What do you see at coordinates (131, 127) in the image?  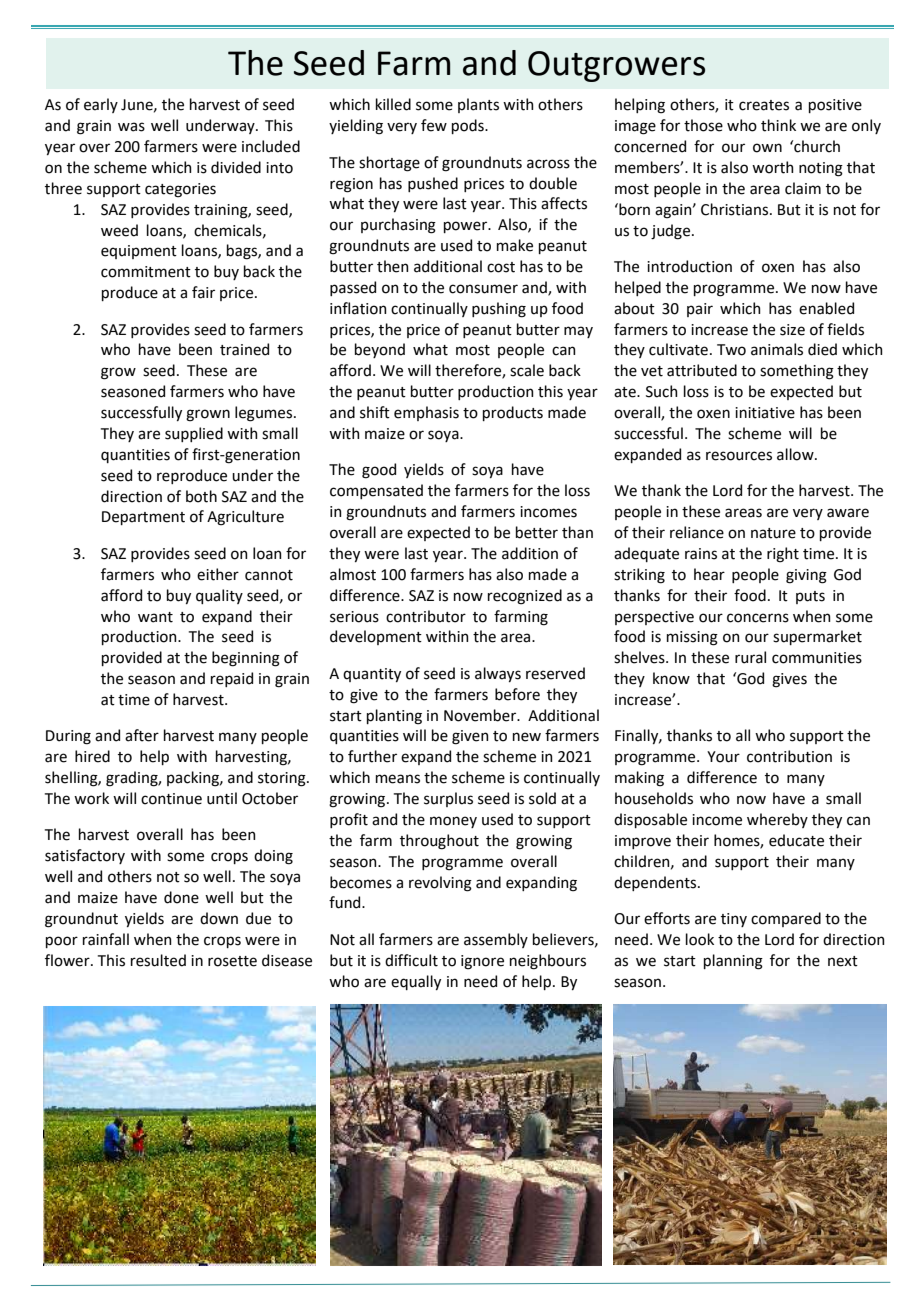 I see `was` at bounding box center [131, 127].
